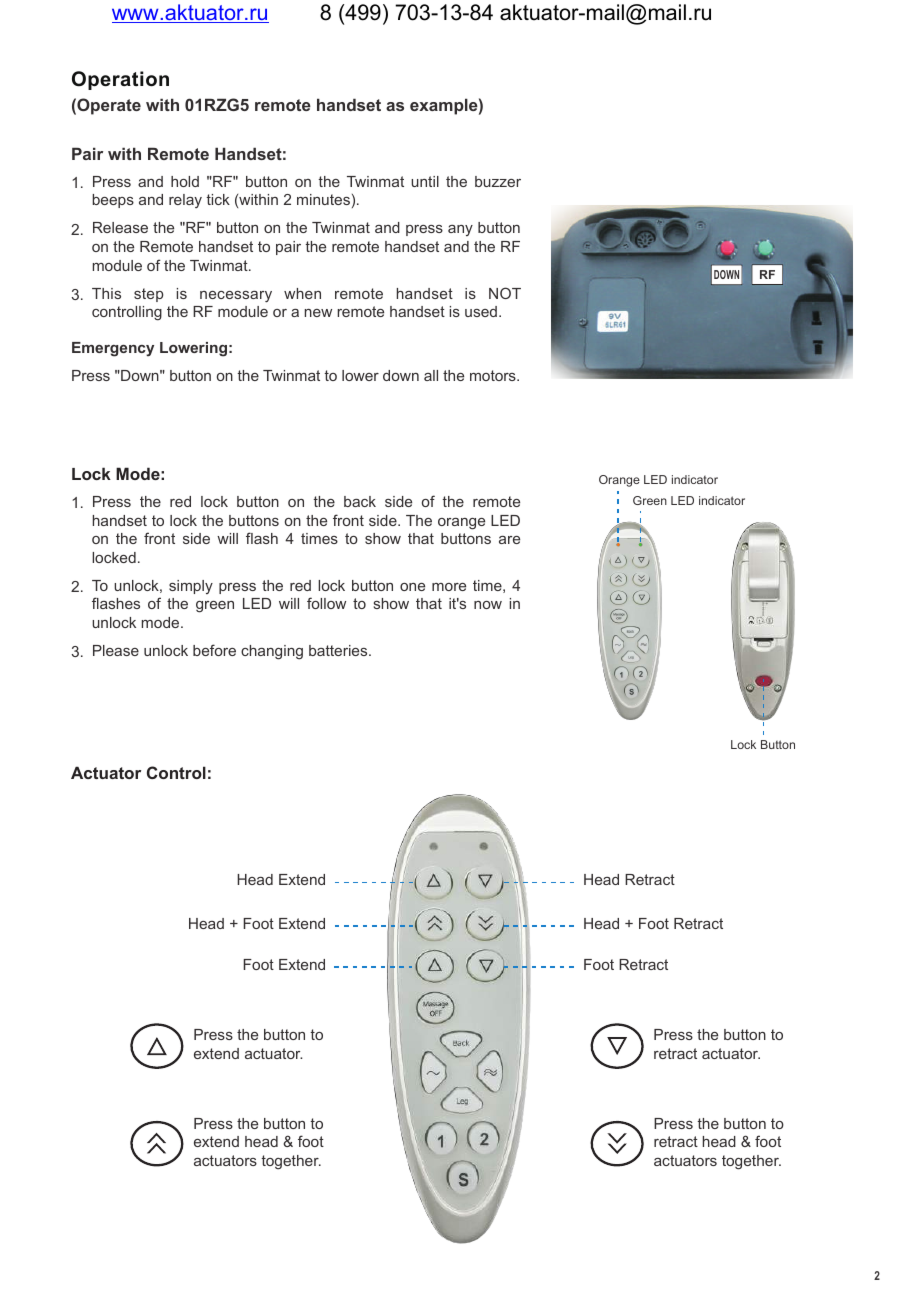  I want to click on minutes, so click(323, 199).
